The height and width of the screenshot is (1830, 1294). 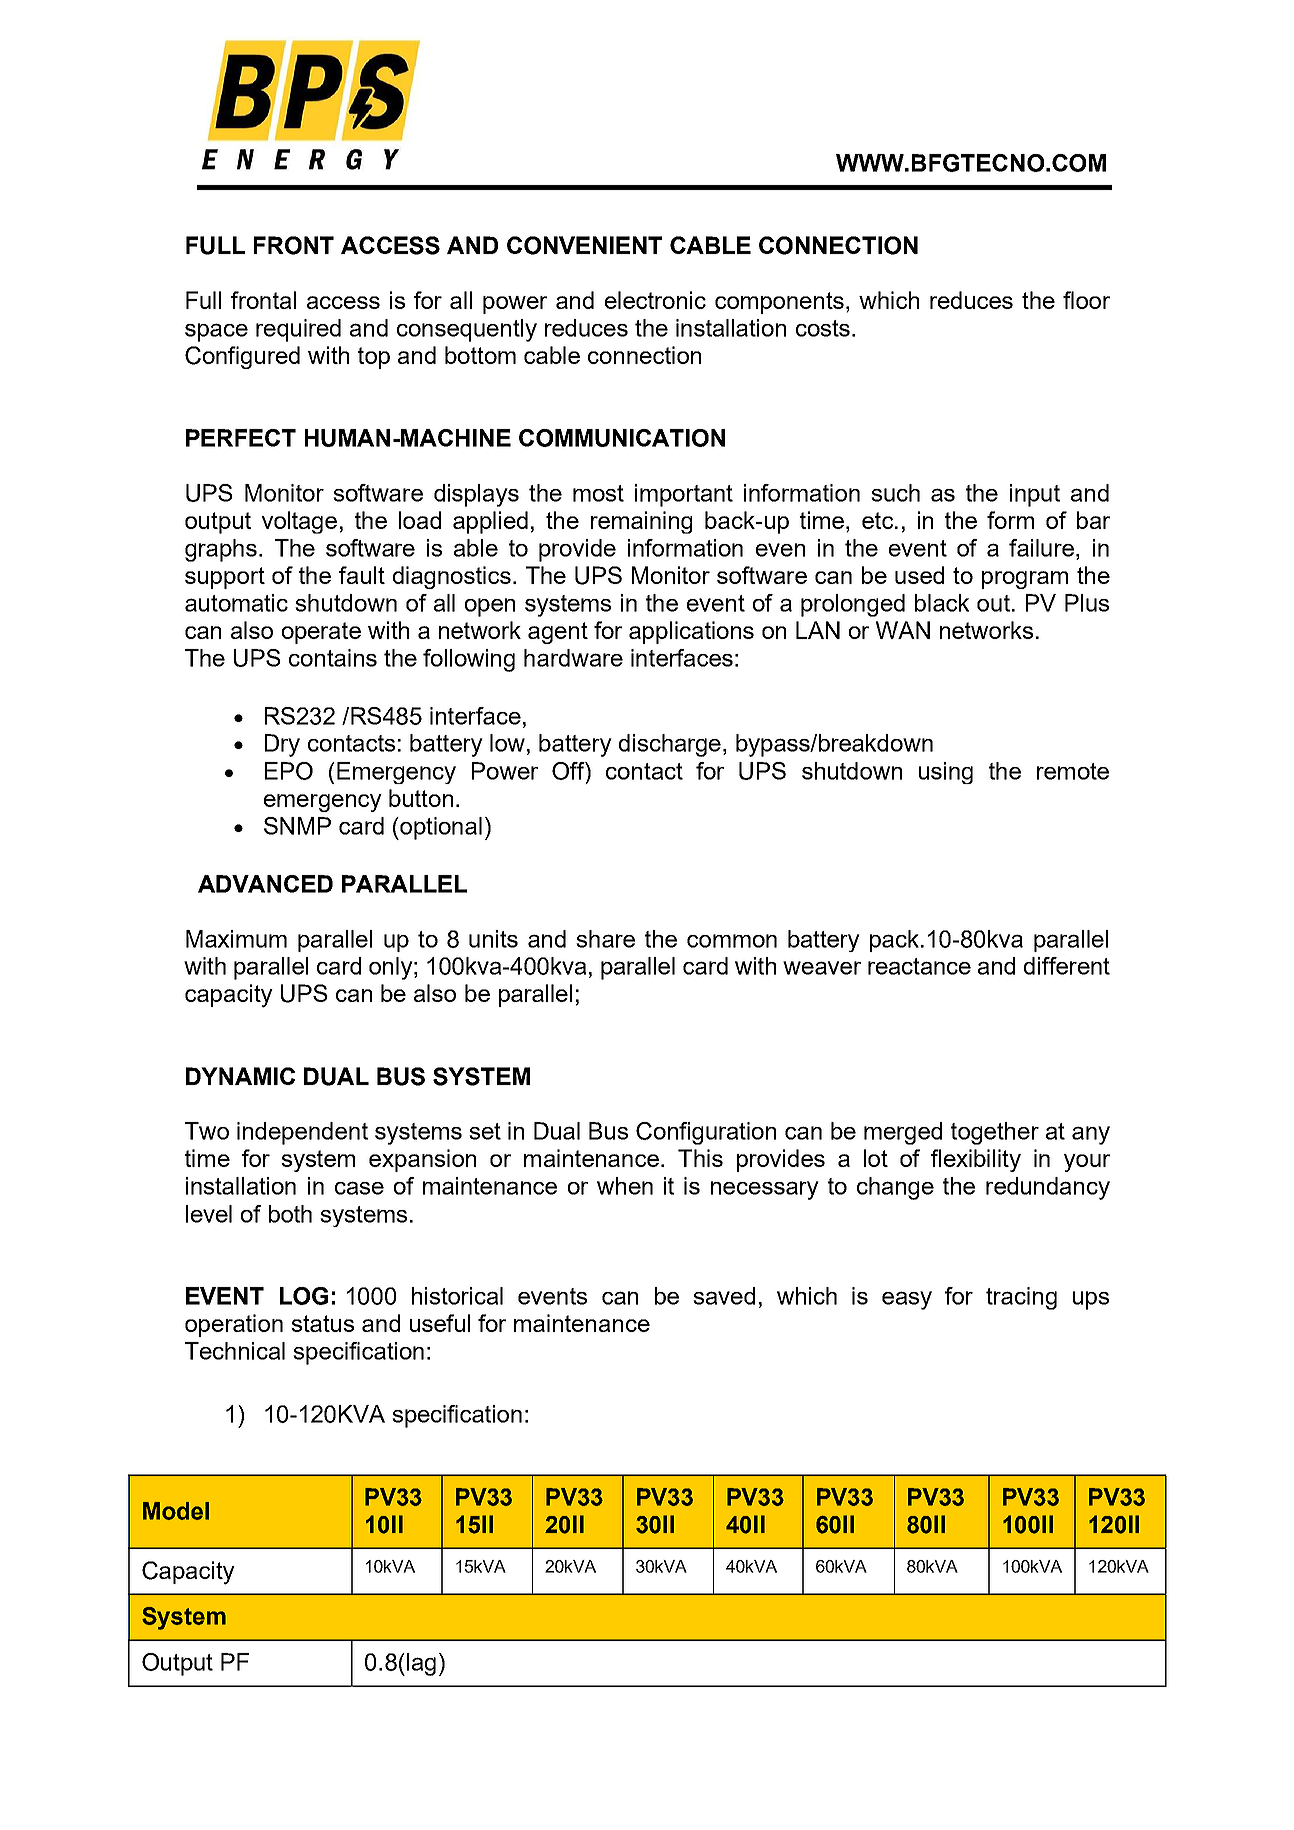 What do you see at coordinates (573, 658) in the screenshot?
I see `hardware` at bounding box center [573, 658].
